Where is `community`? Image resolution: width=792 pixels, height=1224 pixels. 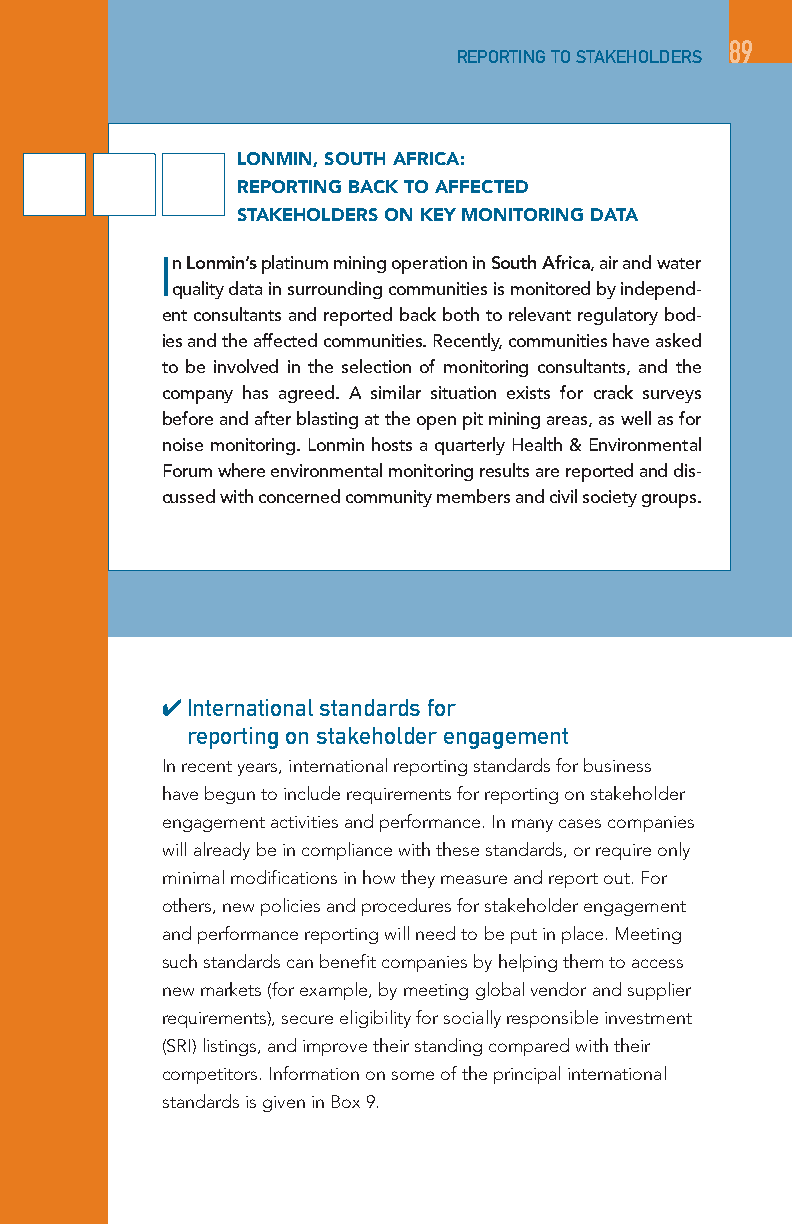 community is located at coordinates (389, 498).
